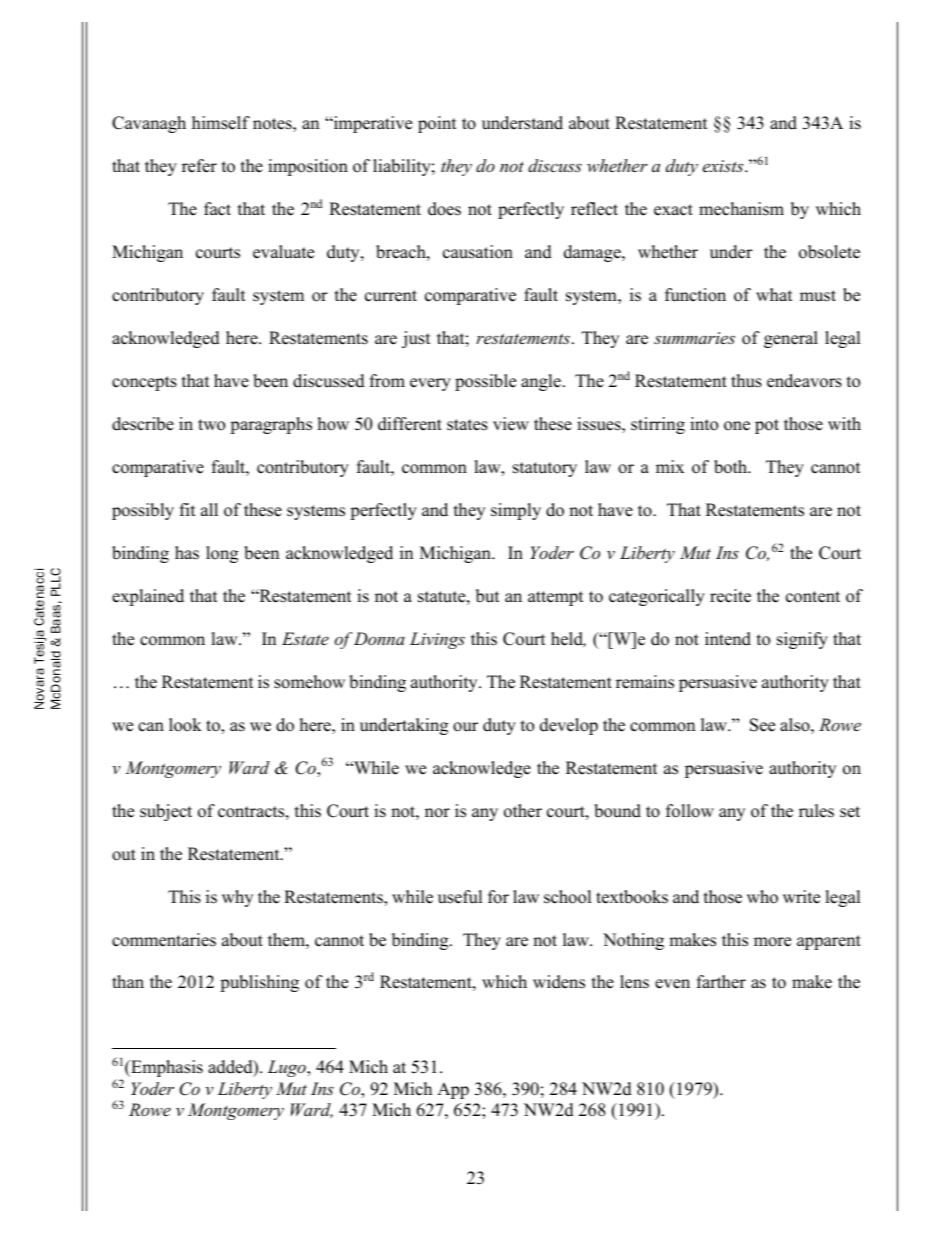 The height and width of the screenshot is (1233, 952). I want to click on refer, so click(199, 166).
